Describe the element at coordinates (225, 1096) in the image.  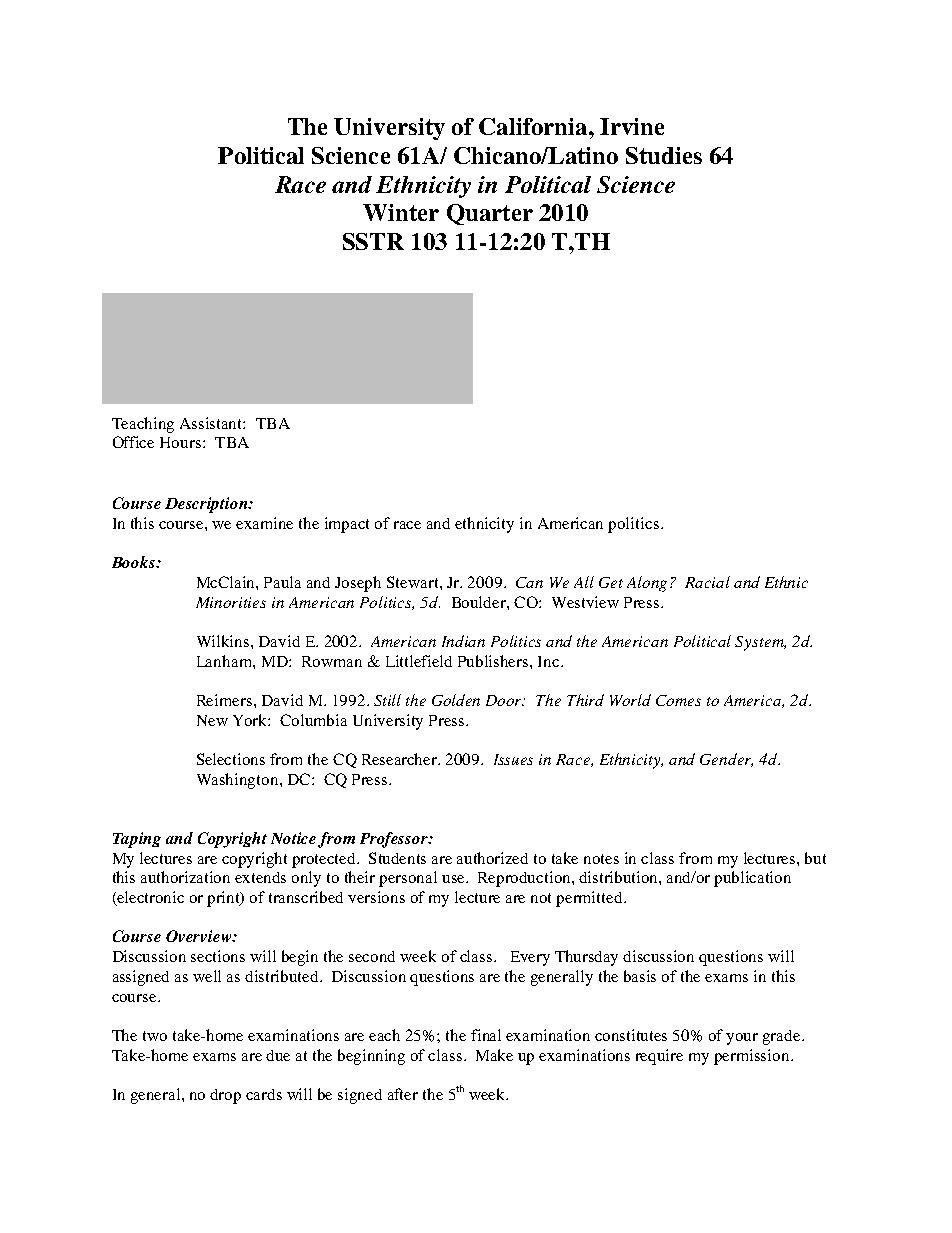
I see `drop` at that location.
